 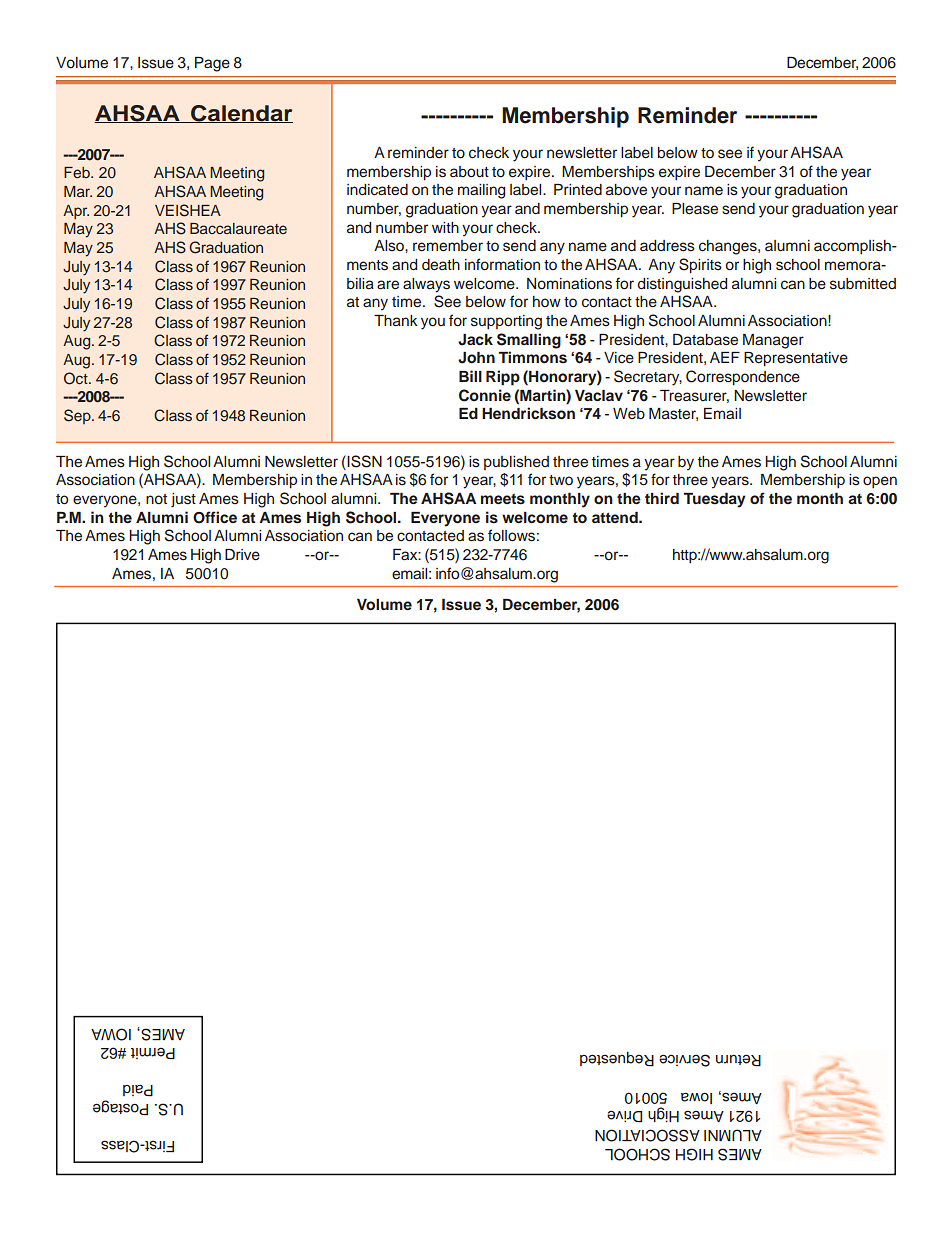 What do you see at coordinates (77, 378) in the image?
I see `Oct` at bounding box center [77, 378].
